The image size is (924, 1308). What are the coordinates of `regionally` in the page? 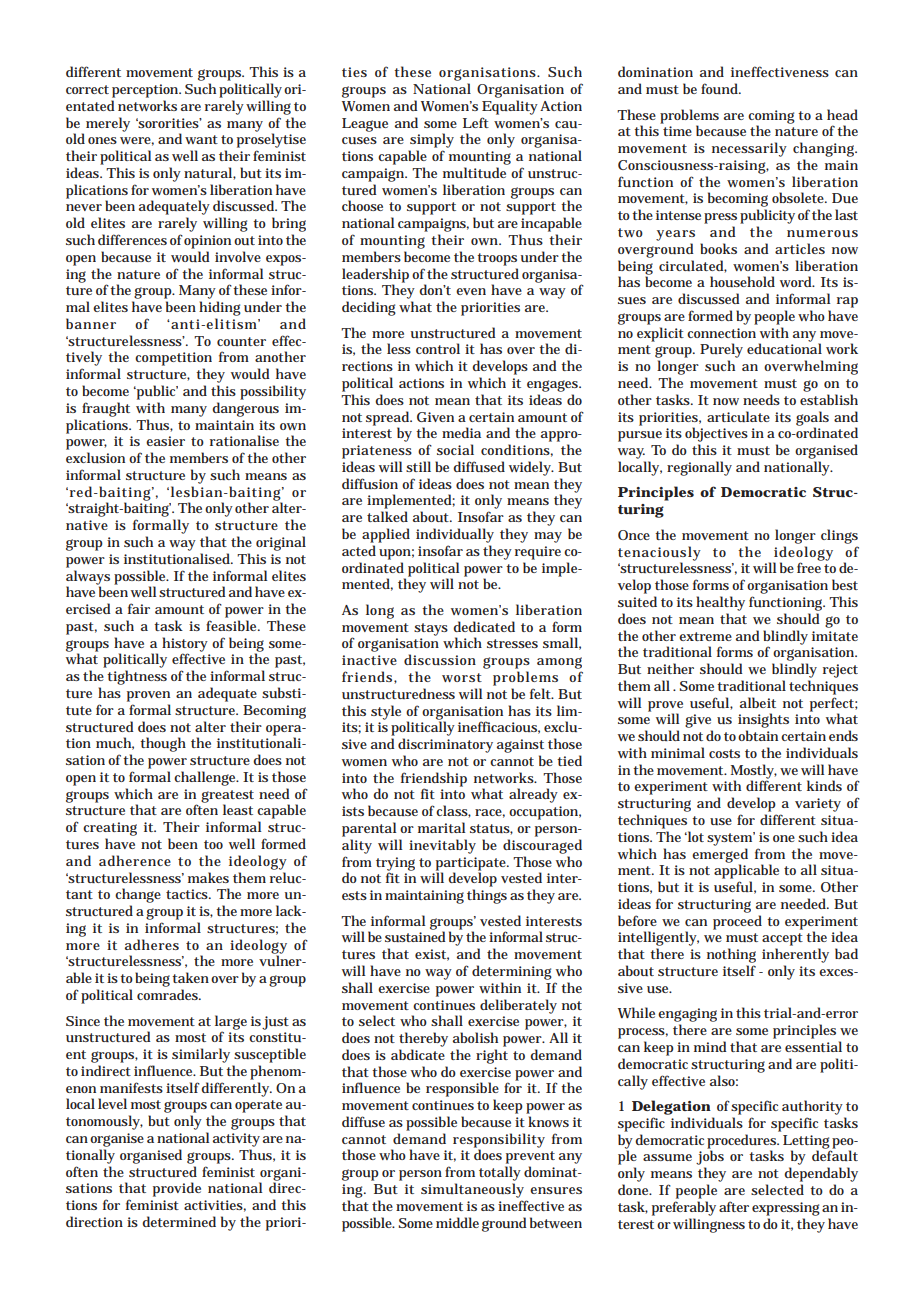 It's located at (699, 468).
